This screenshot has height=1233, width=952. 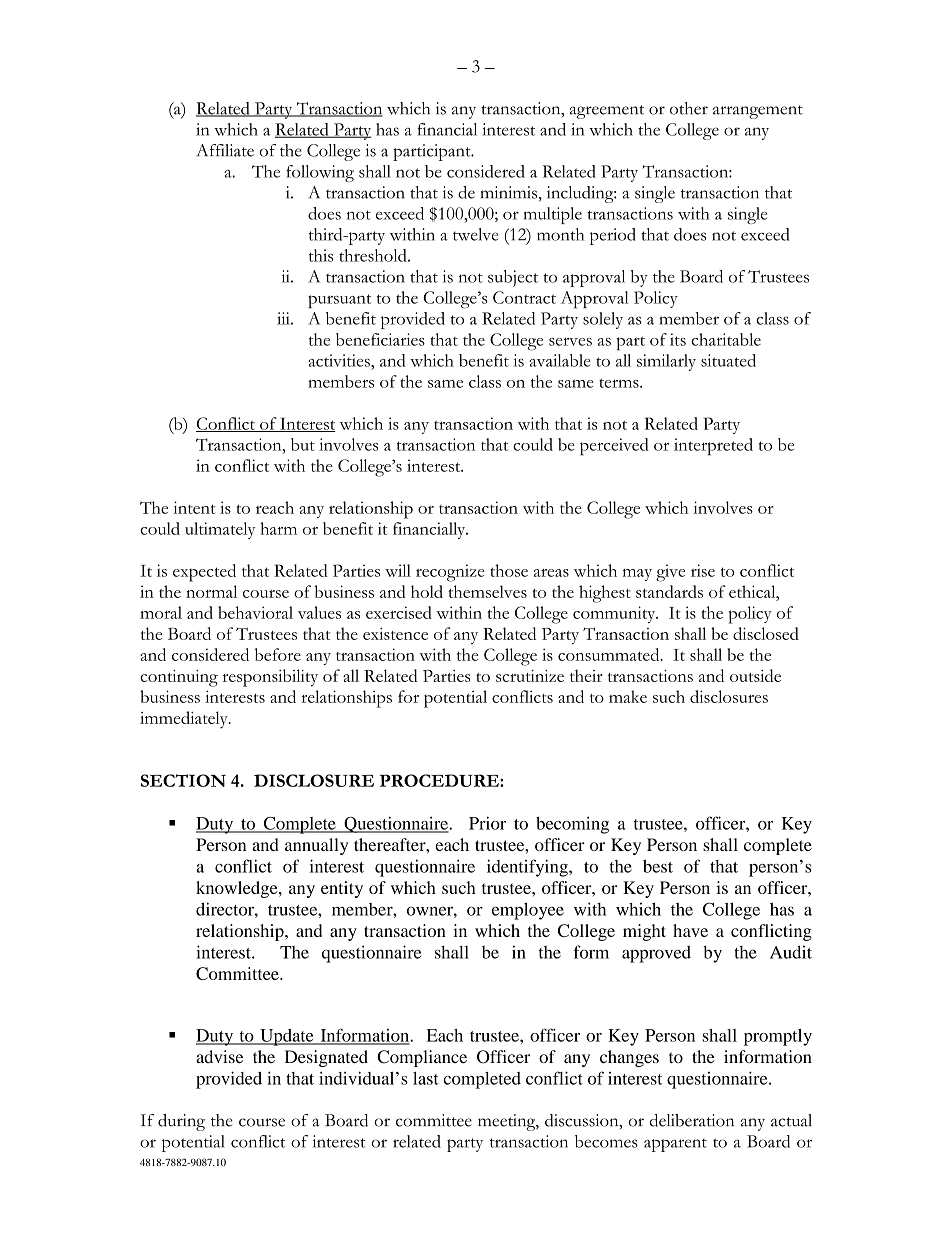 What do you see at coordinates (194, 507) in the screenshot?
I see `intent` at bounding box center [194, 507].
